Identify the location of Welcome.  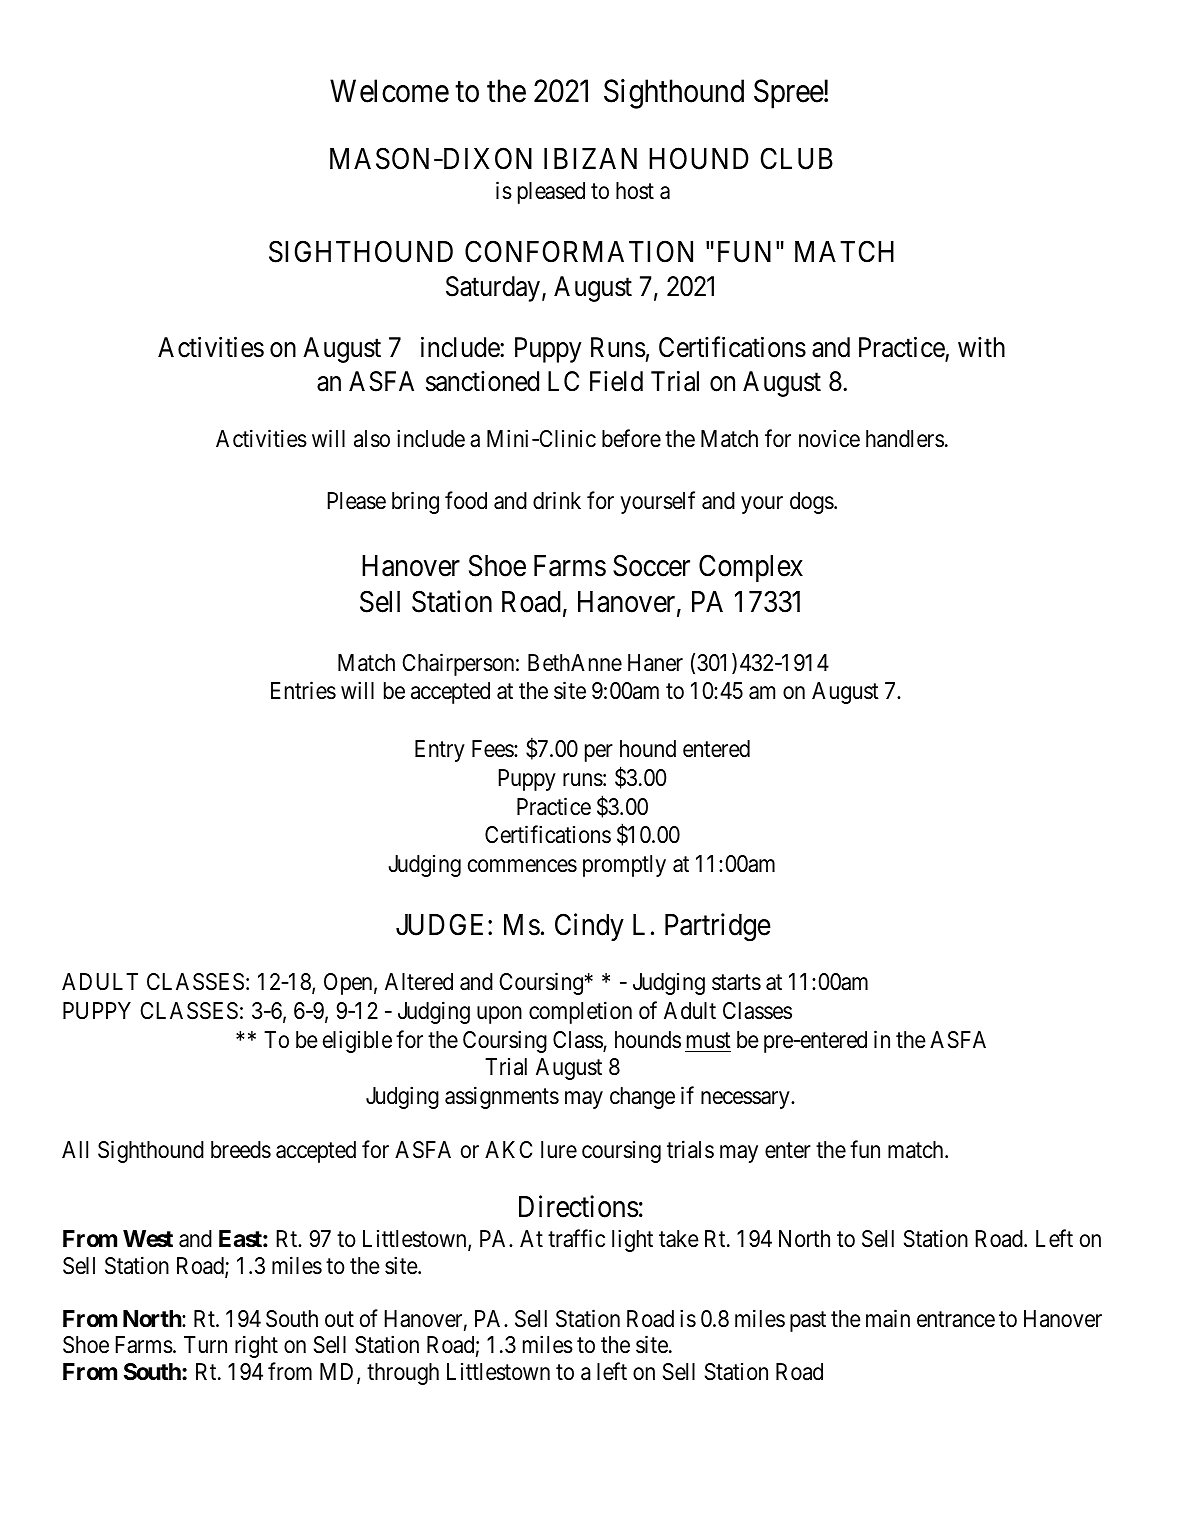
(389, 91).
